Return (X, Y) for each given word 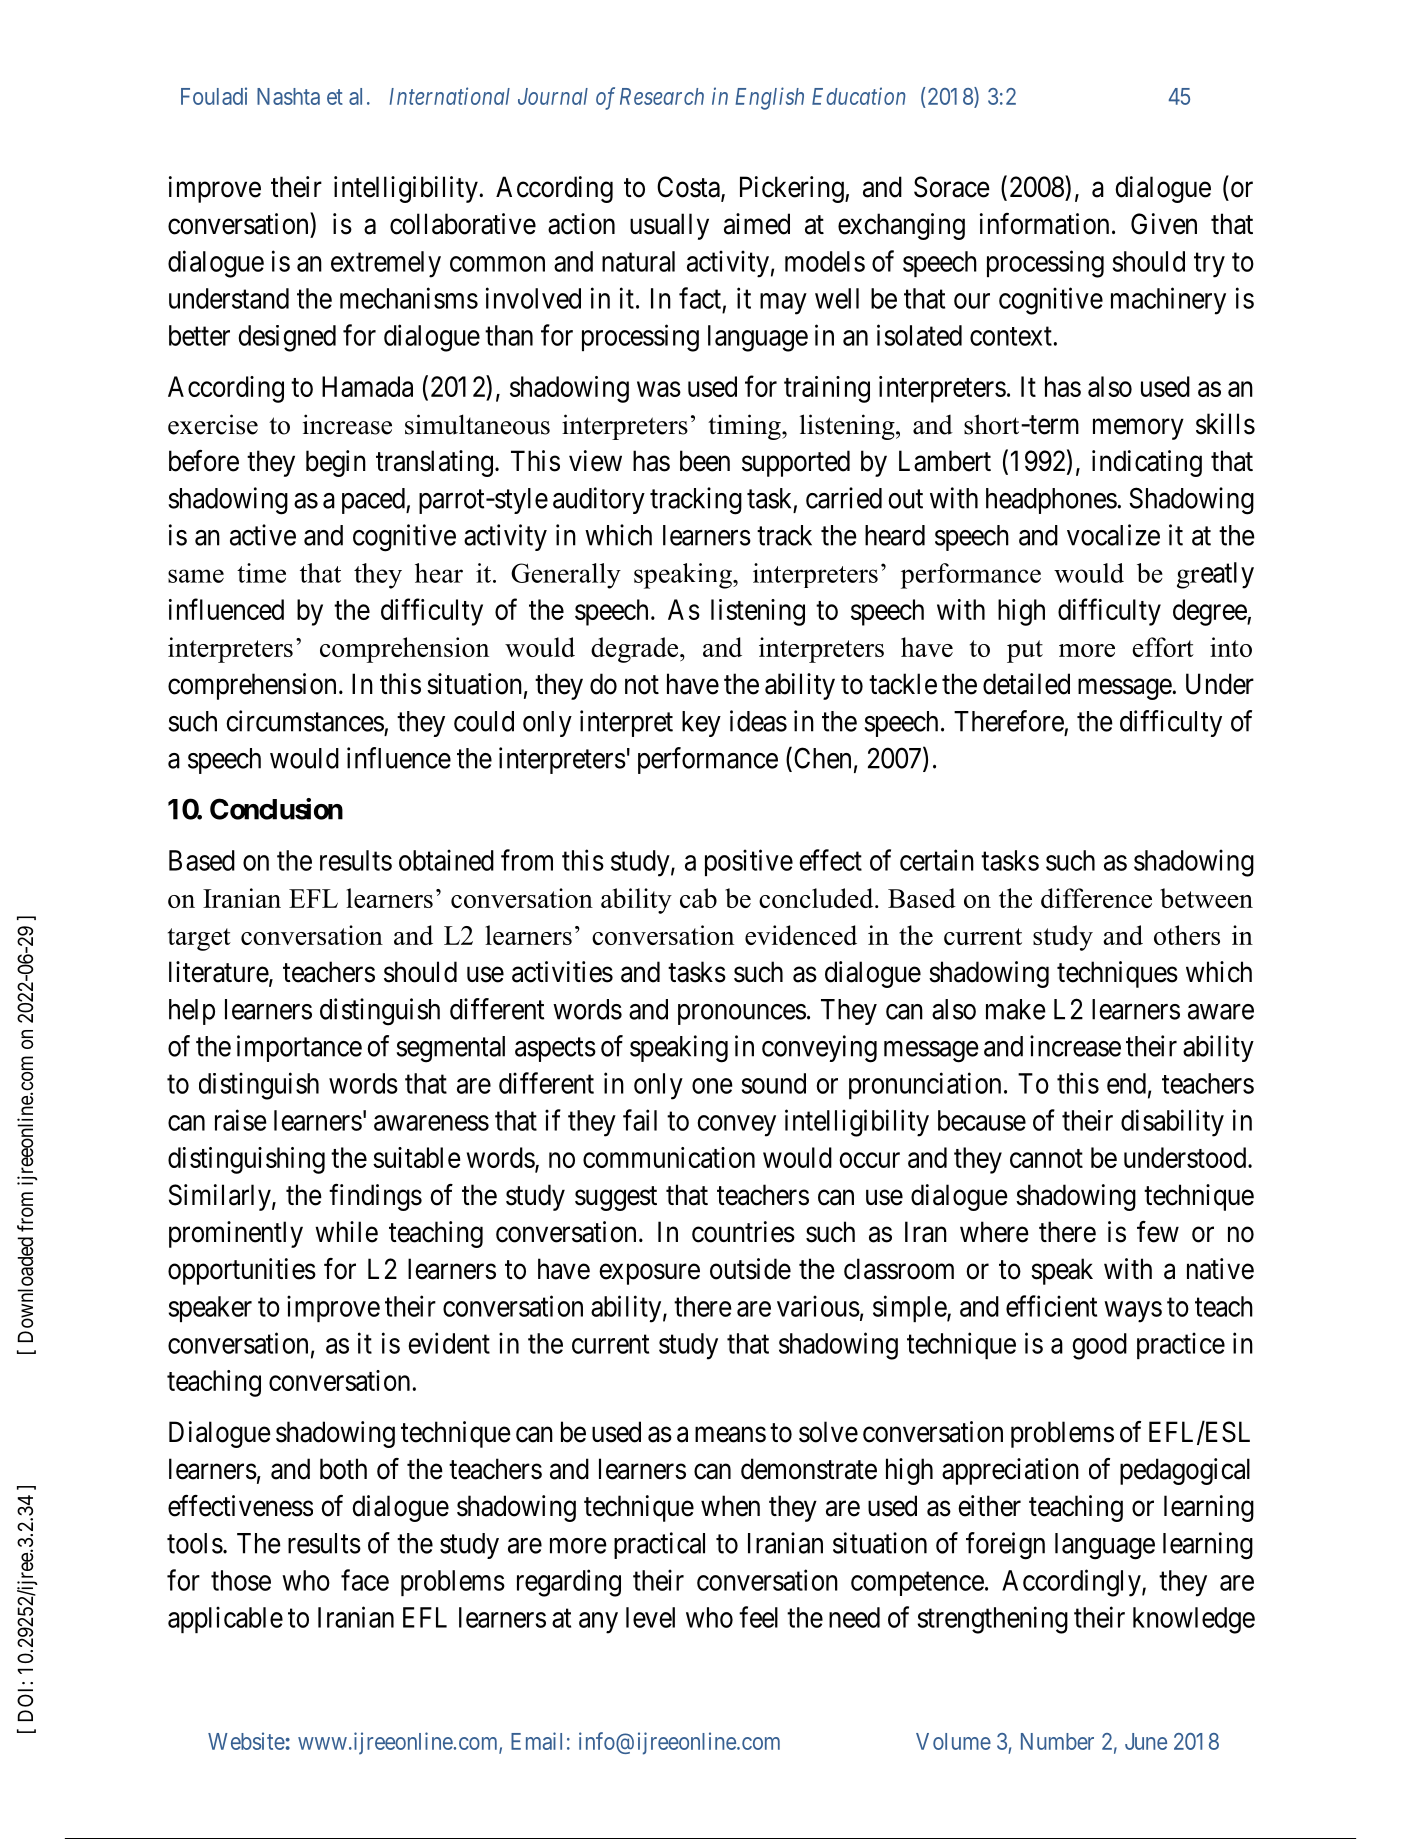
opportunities (242, 1271)
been (705, 461)
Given (1164, 224)
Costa (689, 188)
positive (749, 862)
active (263, 535)
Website (246, 1741)
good (1099, 1346)
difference (1096, 898)
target (199, 939)
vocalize (1113, 535)
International (450, 96)
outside (750, 1269)
